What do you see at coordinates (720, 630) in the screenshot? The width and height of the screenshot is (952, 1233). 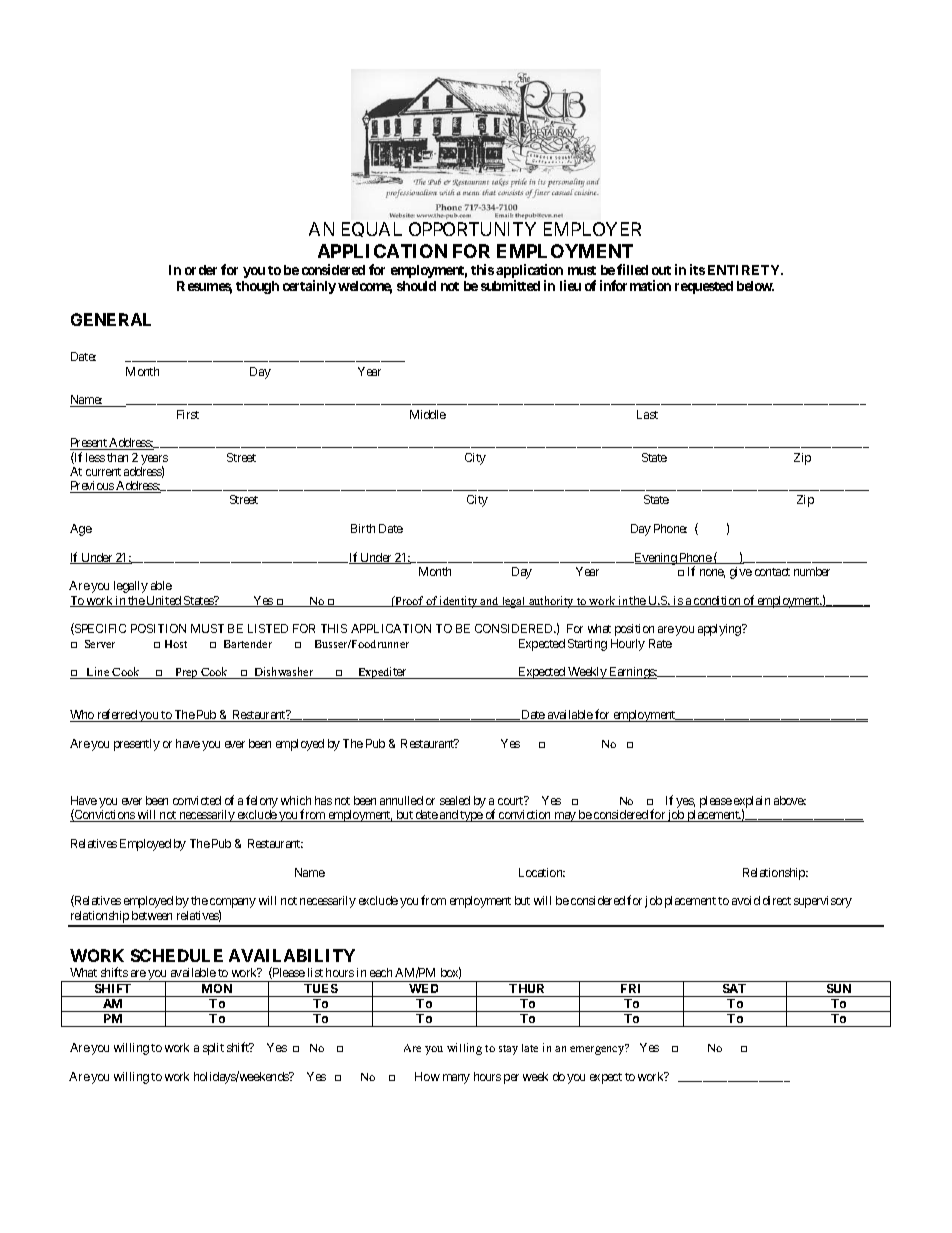 I see `applying` at bounding box center [720, 630].
